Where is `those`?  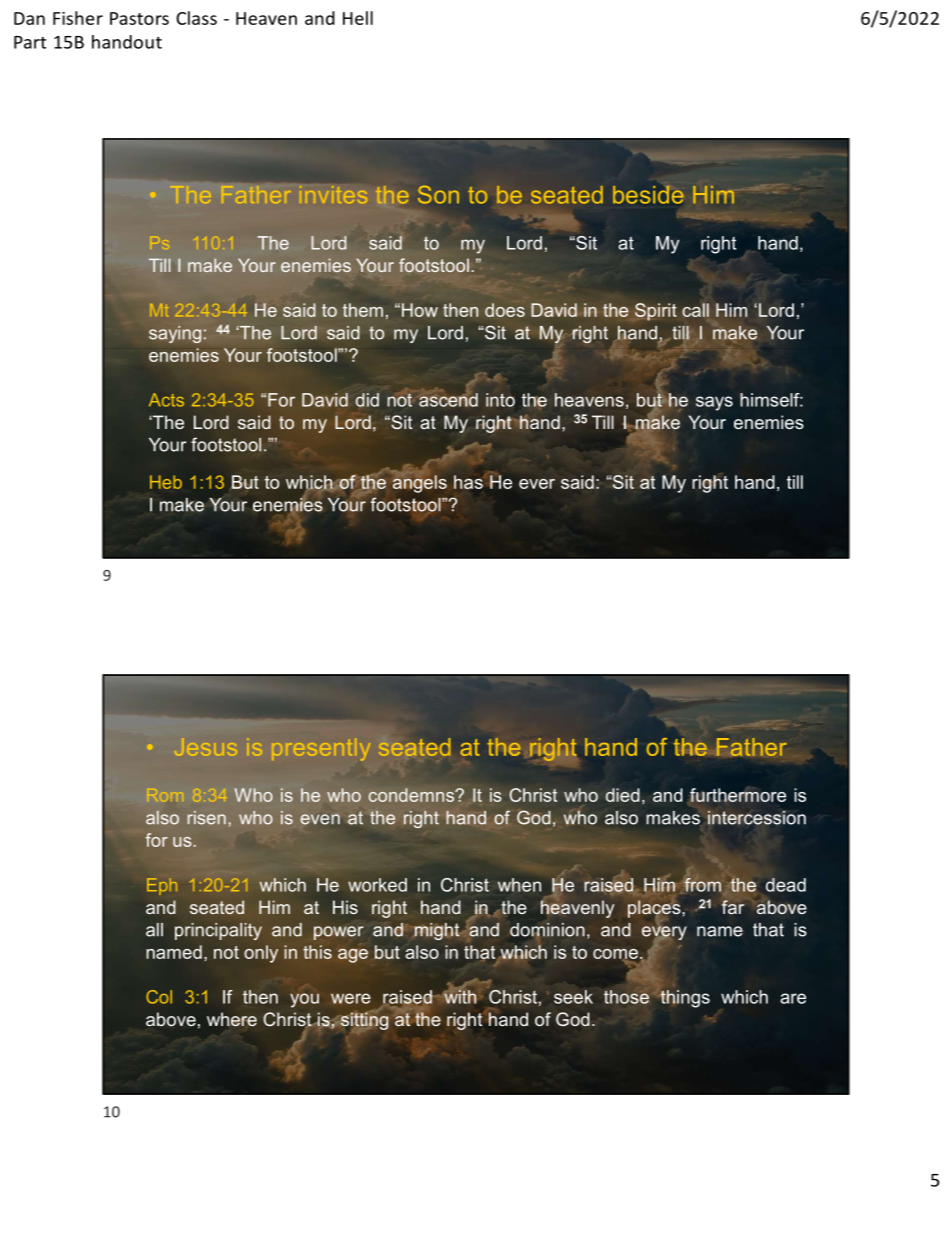 those is located at coordinates (626, 997).
